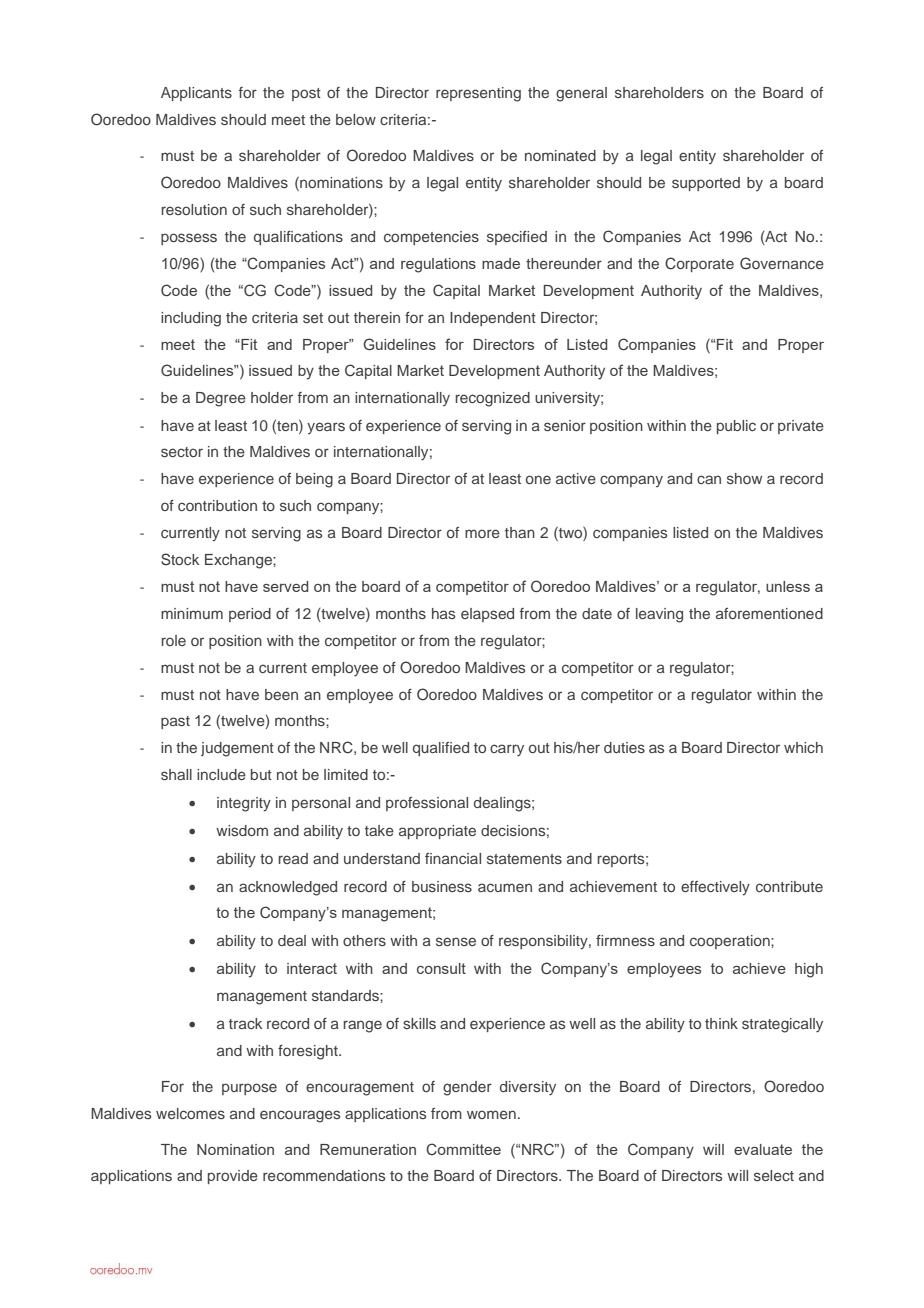  I want to click on Committee, so click(463, 1149).
